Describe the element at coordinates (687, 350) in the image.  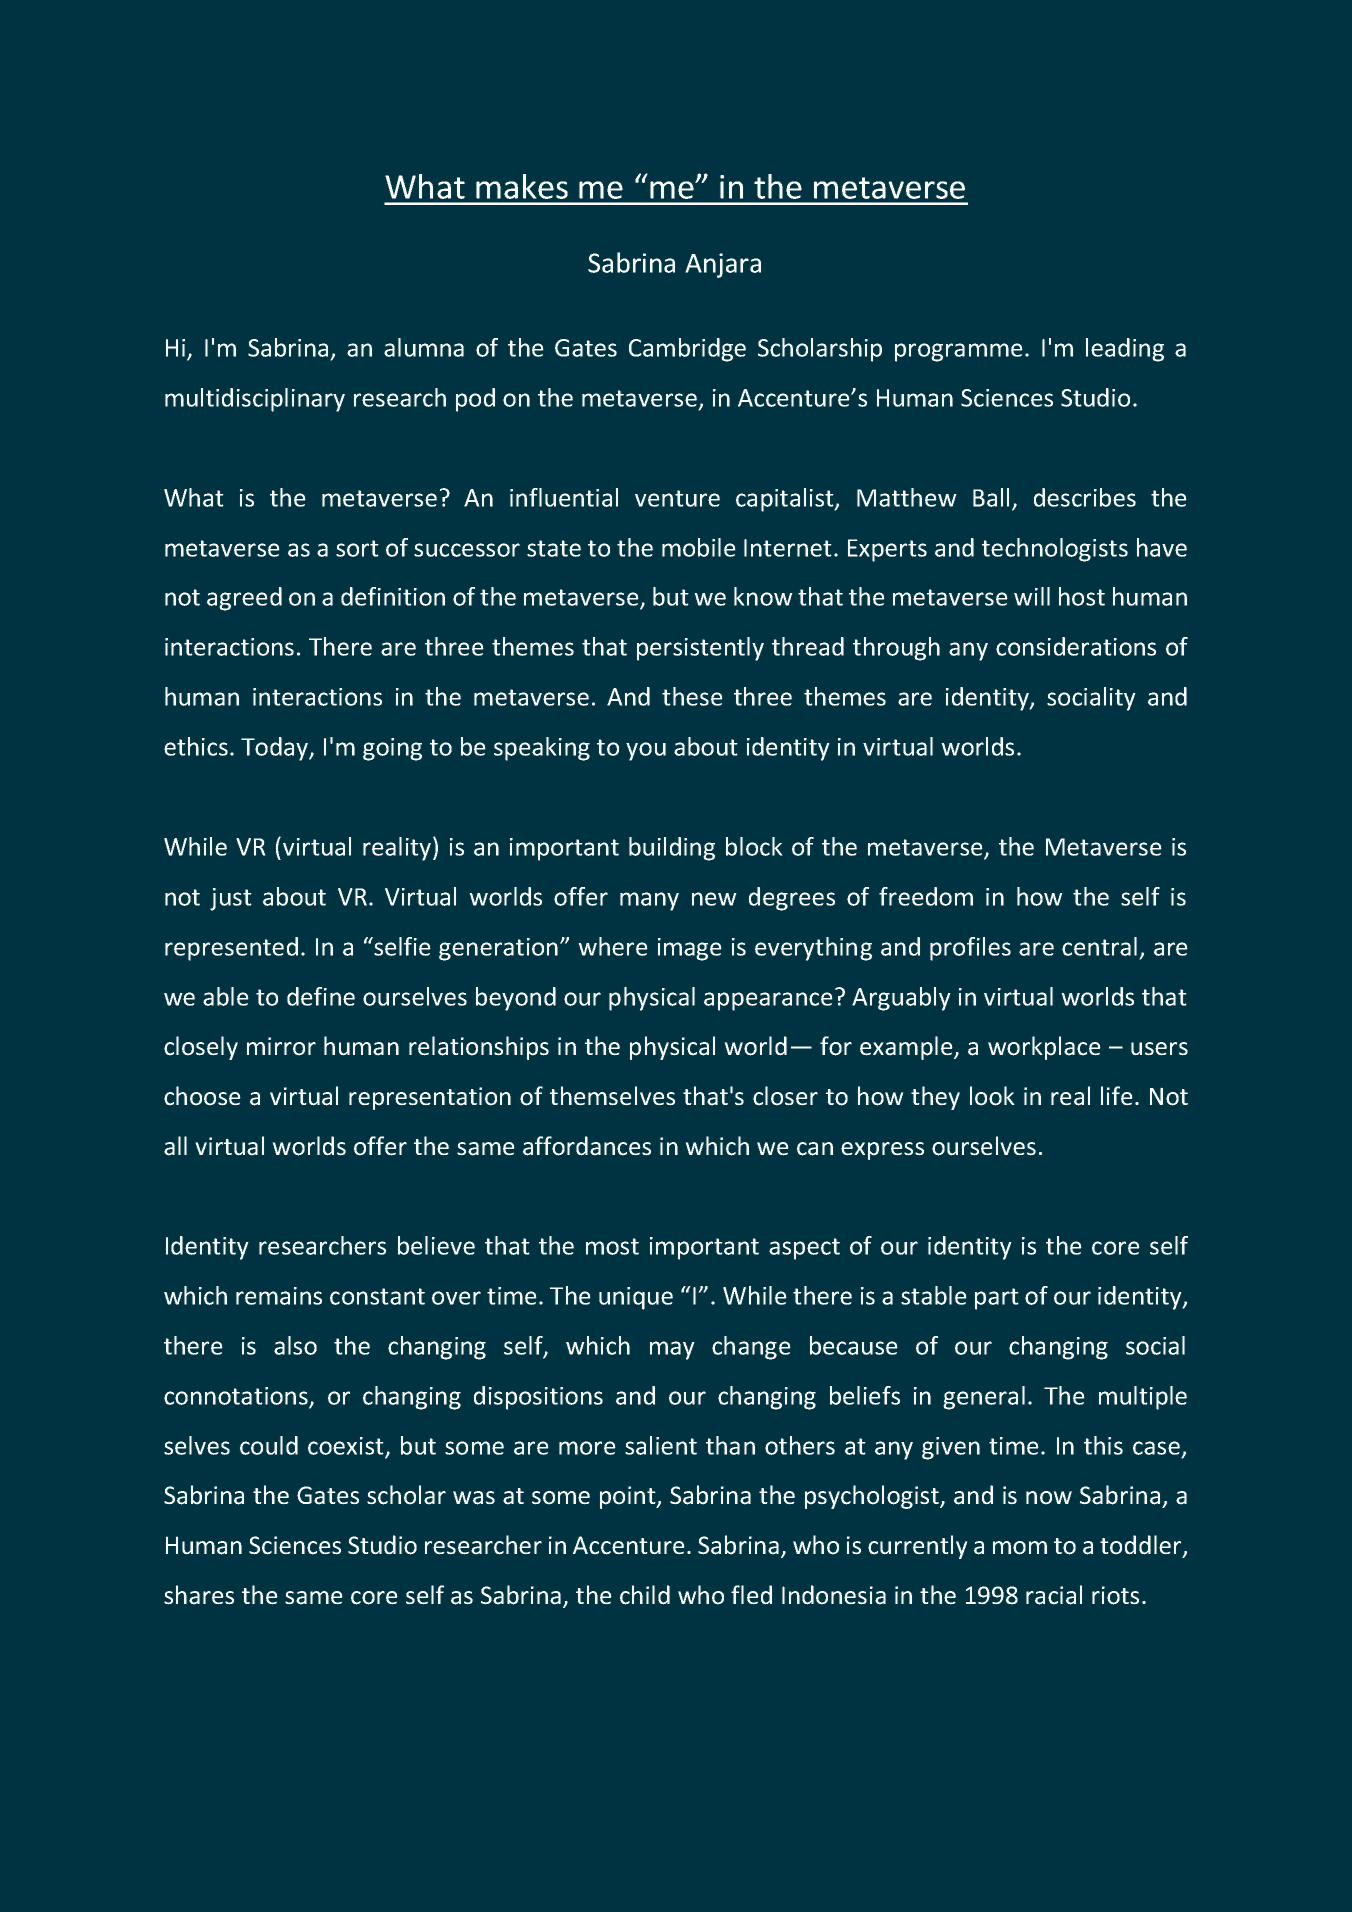
I see `Cambridge` at that location.
